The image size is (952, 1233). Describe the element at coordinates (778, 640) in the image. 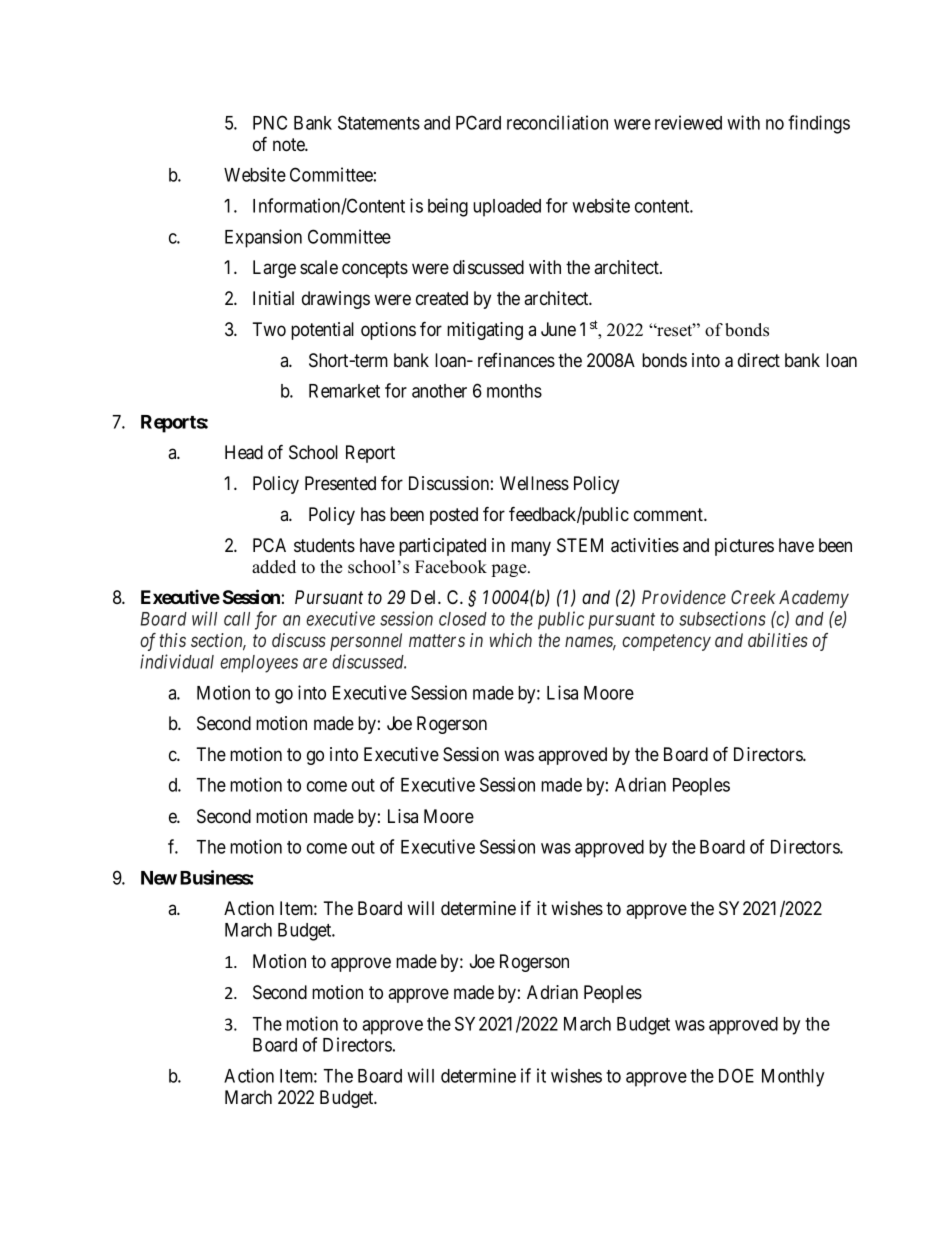

I see `abilities` at that location.
